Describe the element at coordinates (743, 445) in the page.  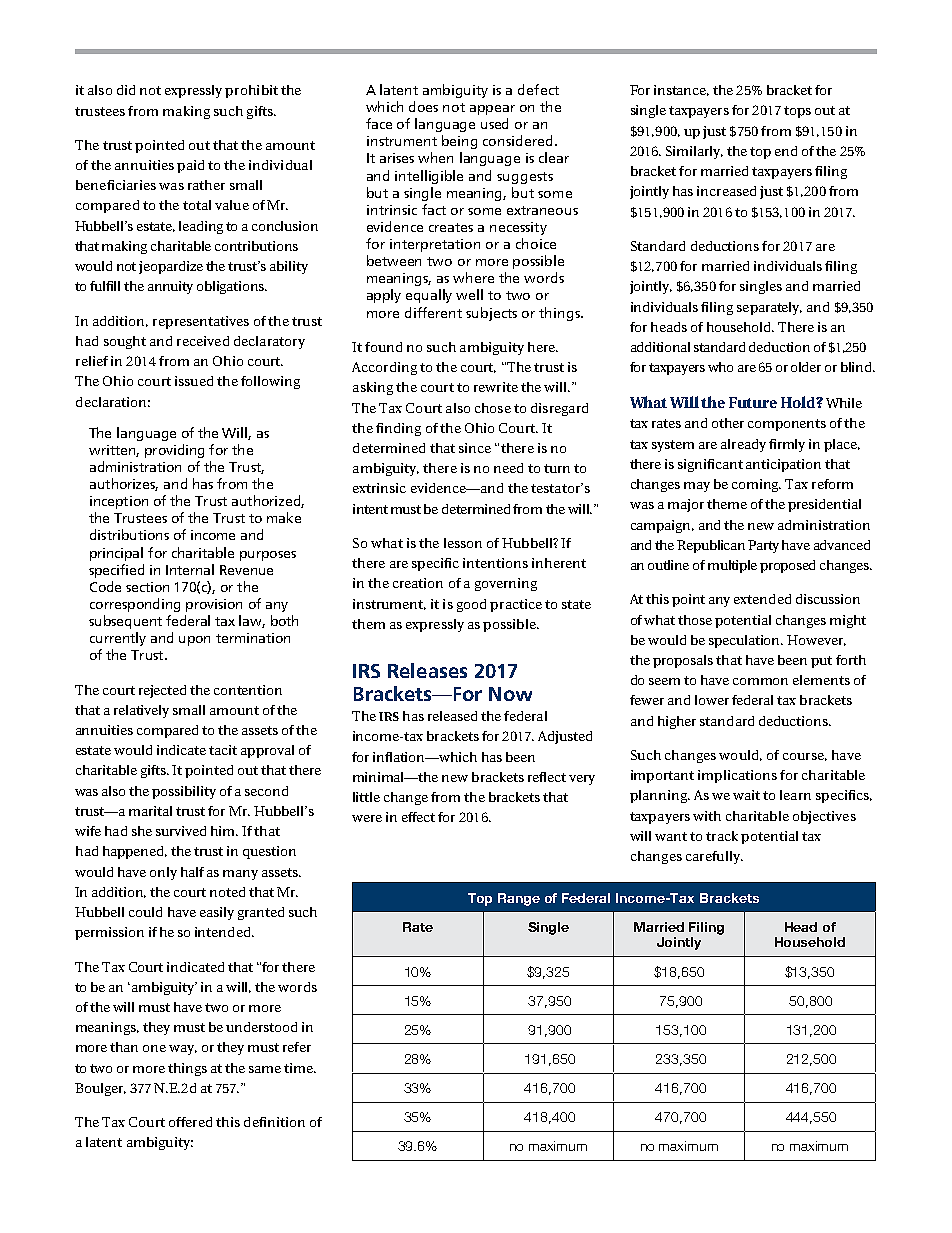
I see `already` at that location.
